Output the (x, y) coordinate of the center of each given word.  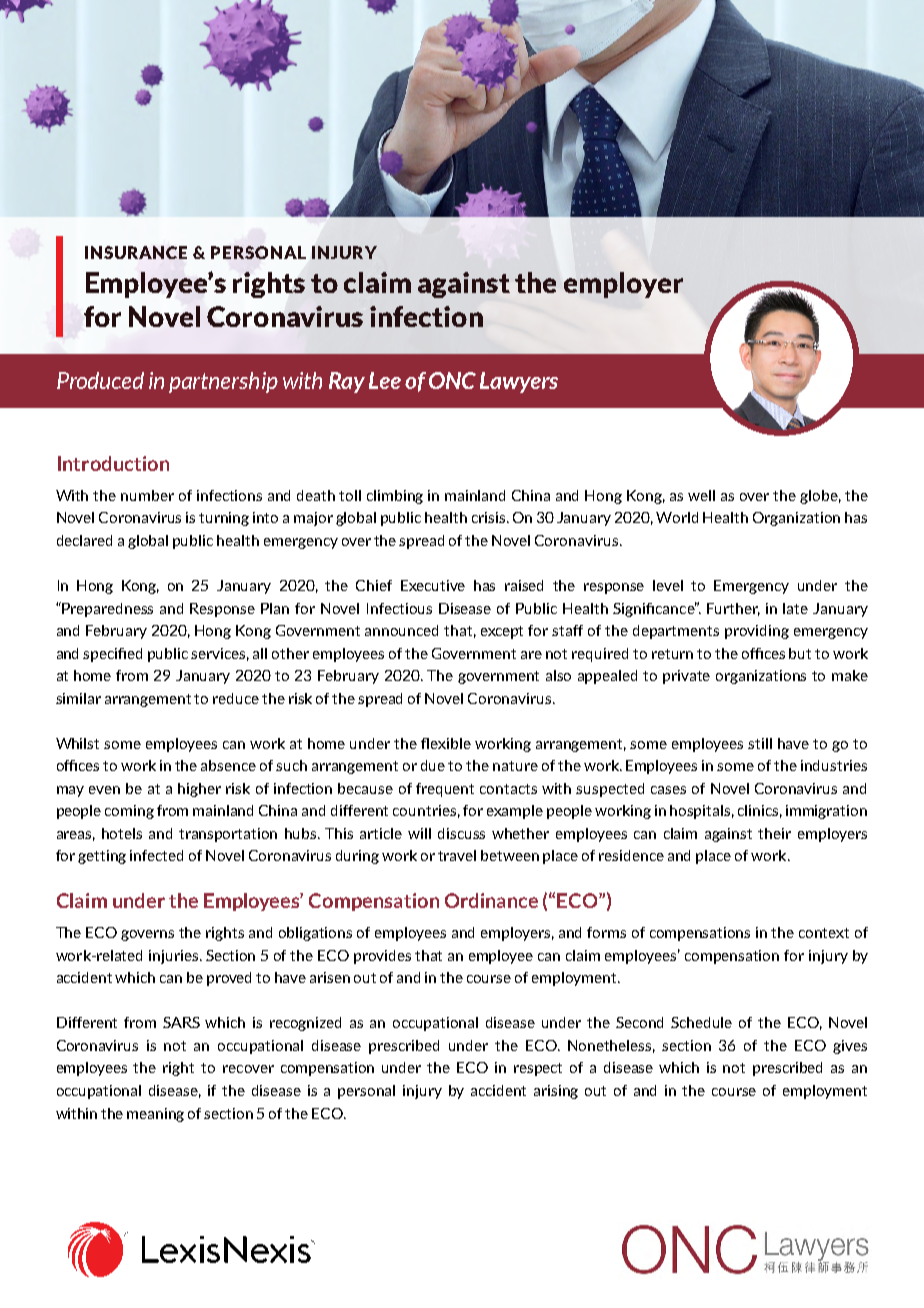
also (558, 675)
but (800, 653)
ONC (452, 380)
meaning (155, 1115)
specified (112, 655)
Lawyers (519, 382)
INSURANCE (136, 252)
